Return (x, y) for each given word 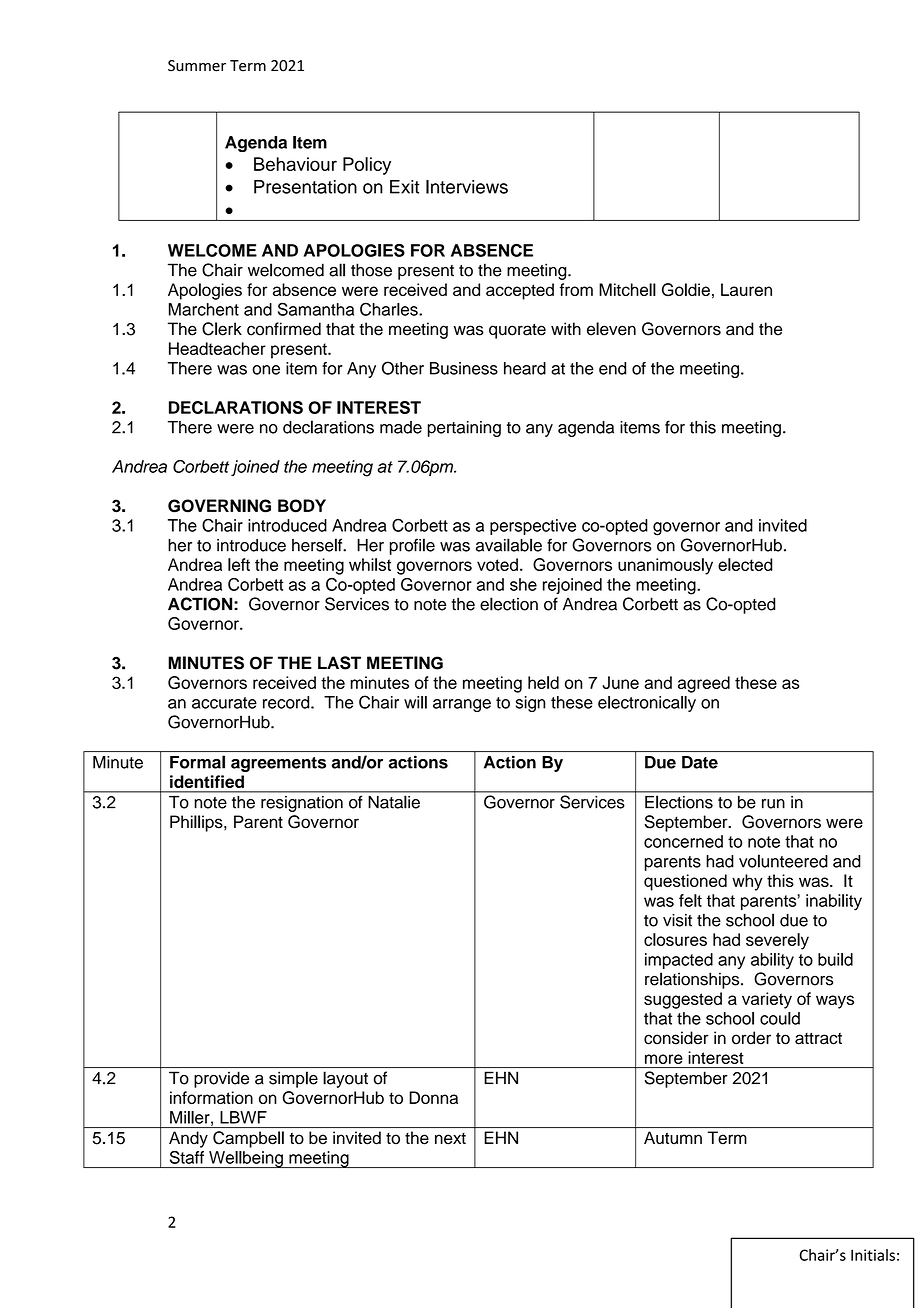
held (543, 682)
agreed (704, 684)
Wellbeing (246, 1159)
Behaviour (295, 164)
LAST (339, 663)
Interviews (467, 187)
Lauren (746, 289)
